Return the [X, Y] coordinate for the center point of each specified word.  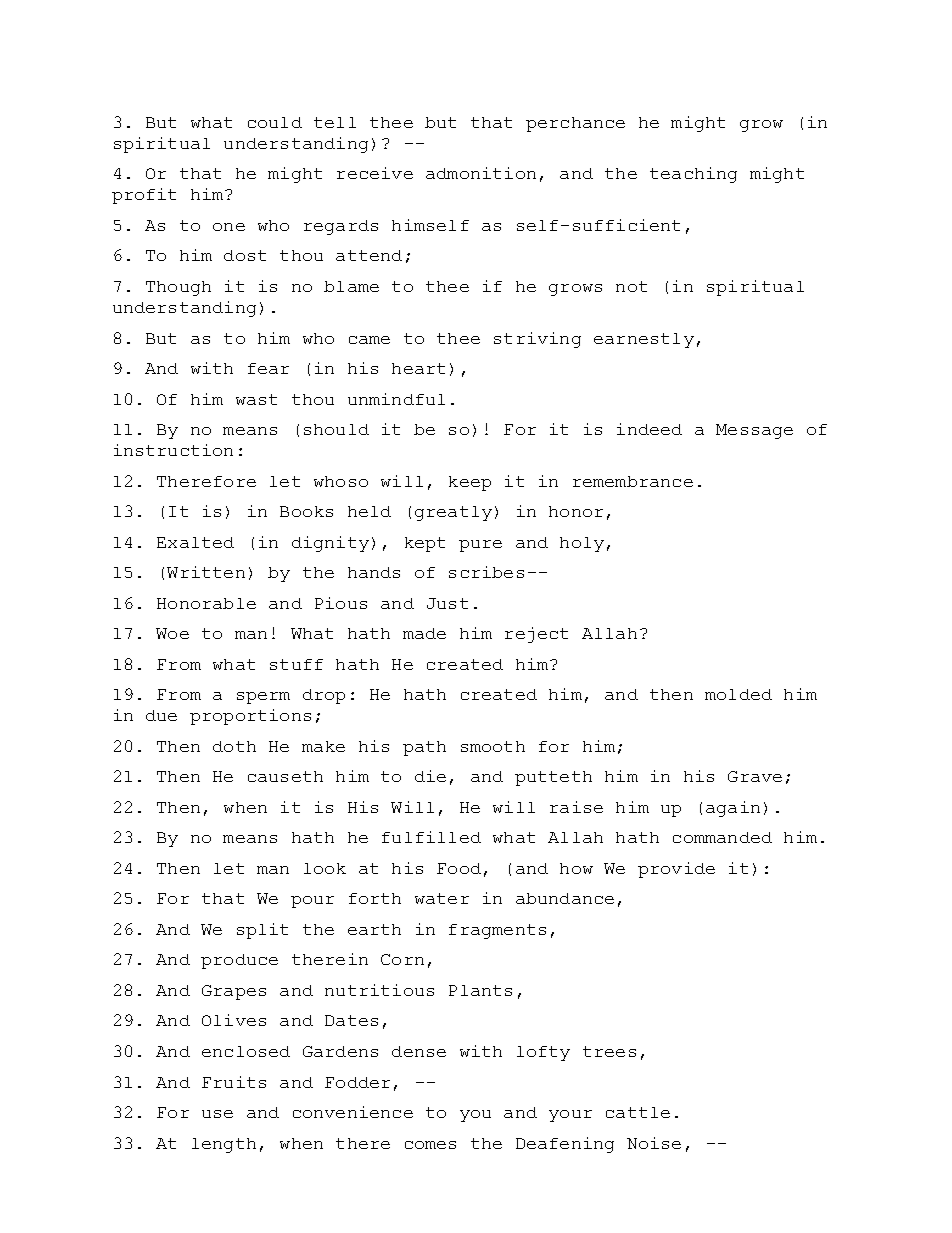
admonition [481, 173]
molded [738, 694]
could [275, 122]
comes [430, 1145]
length [224, 1145]
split [262, 931]
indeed [649, 429]
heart [418, 368]
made [424, 633]
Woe [172, 633]
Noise [654, 1143]
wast [256, 399]
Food [459, 868]
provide [676, 870]
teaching [693, 175]
